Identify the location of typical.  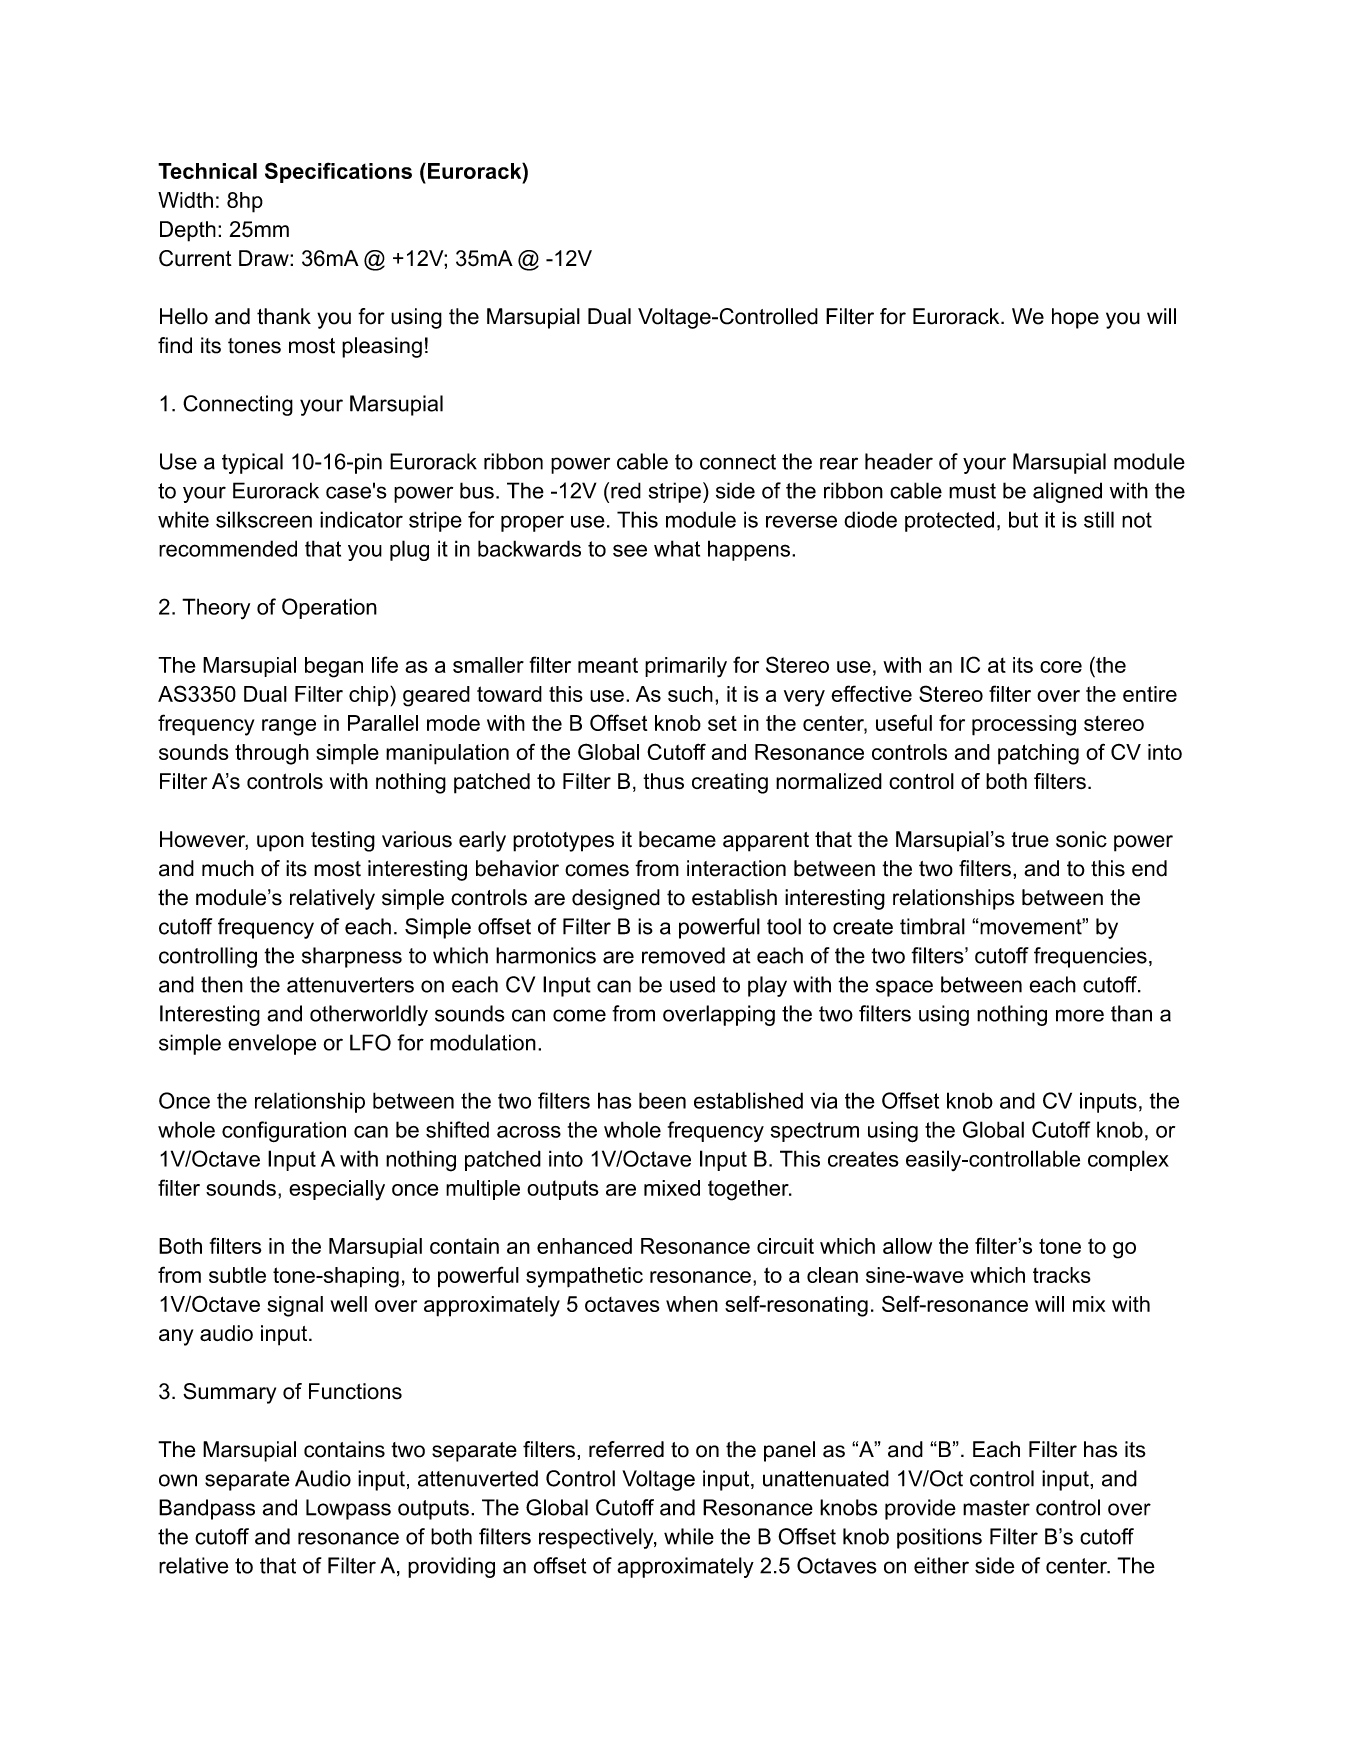
(252, 463).
